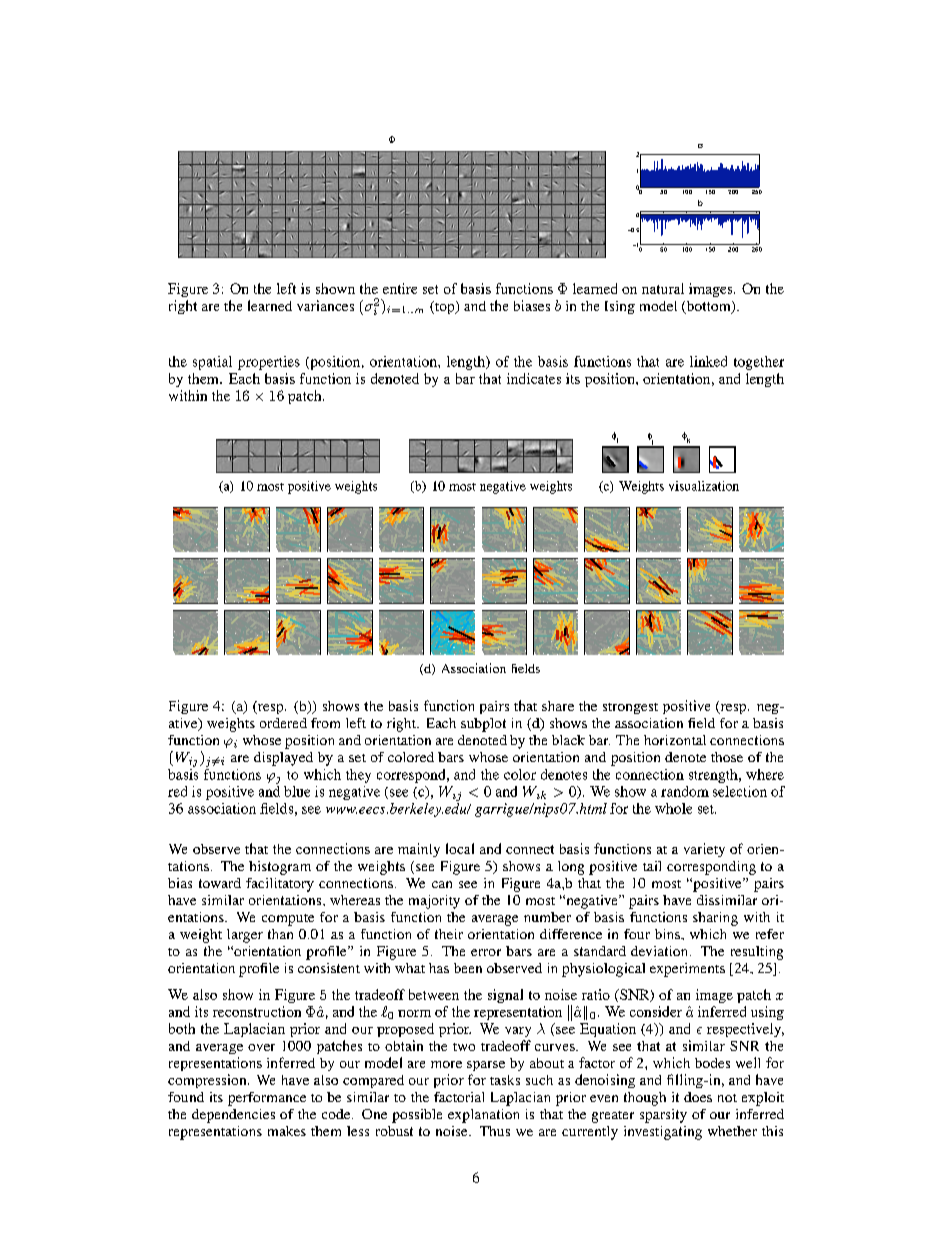 This page has width=952, height=1233. What do you see at coordinates (445, 307) in the page?
I see `top` at bounding box center [445, 307].
